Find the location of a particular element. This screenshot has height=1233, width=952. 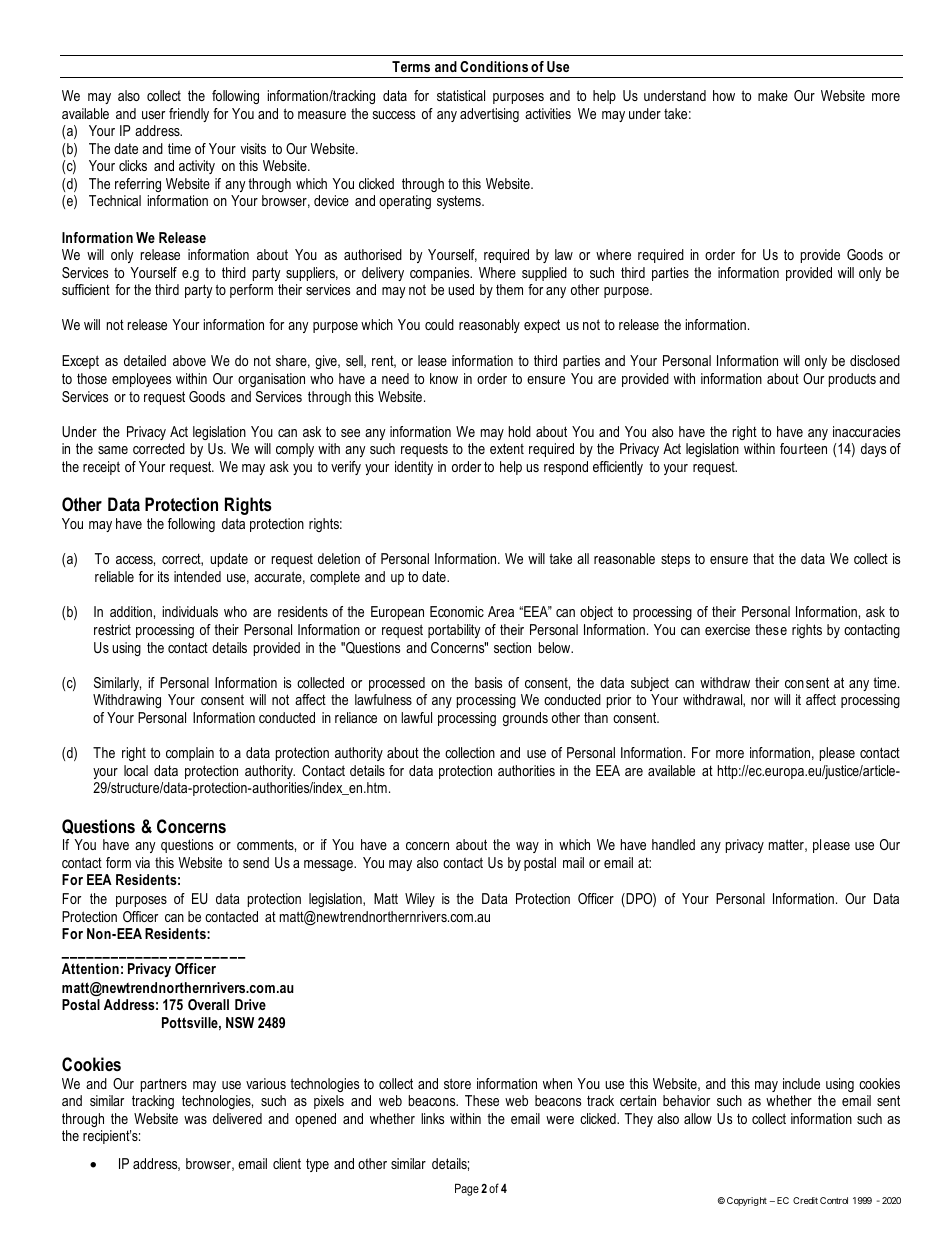

was is located at coordinates (195, 1120).
